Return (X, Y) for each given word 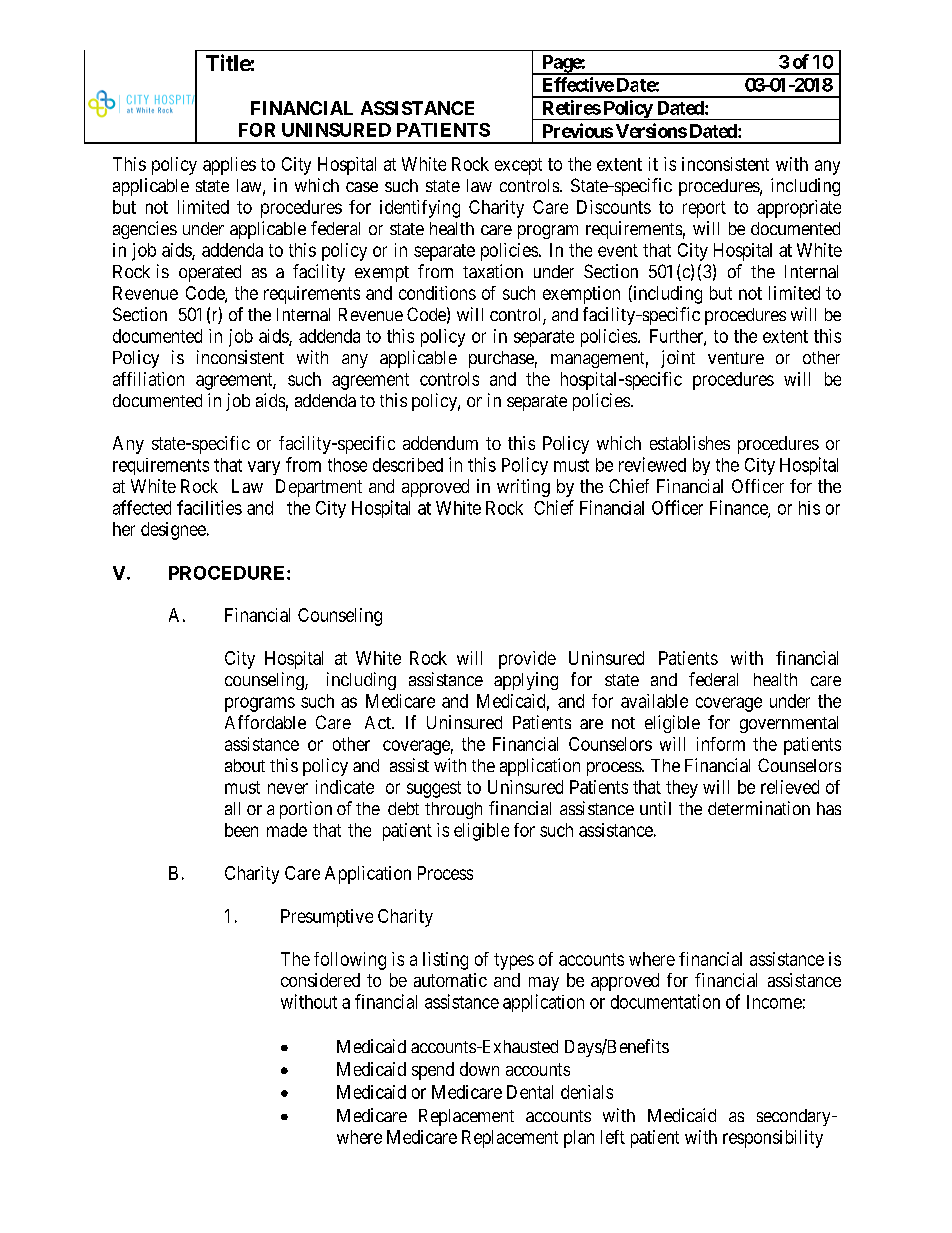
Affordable (265, 722)
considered (320, 980)
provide (527, 660)
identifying (420, 209)
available (654, 701)
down (479, 1069)
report (704, 209)
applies (229, 166)
